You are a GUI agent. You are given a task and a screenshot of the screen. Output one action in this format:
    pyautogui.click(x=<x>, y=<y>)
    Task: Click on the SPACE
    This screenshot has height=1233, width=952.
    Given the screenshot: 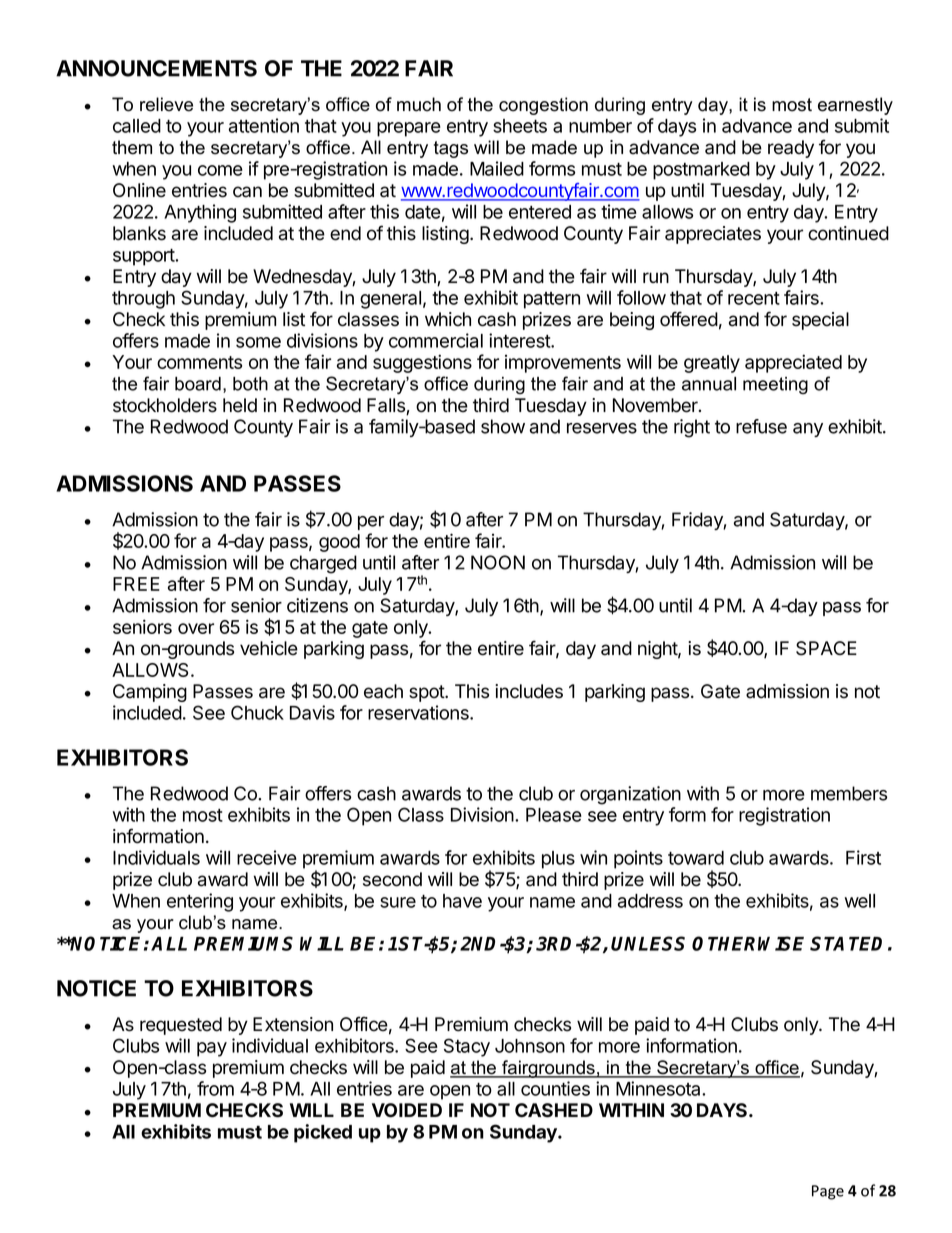 What is the action you would take?
    pyautogui.click(x=826, y=648)
